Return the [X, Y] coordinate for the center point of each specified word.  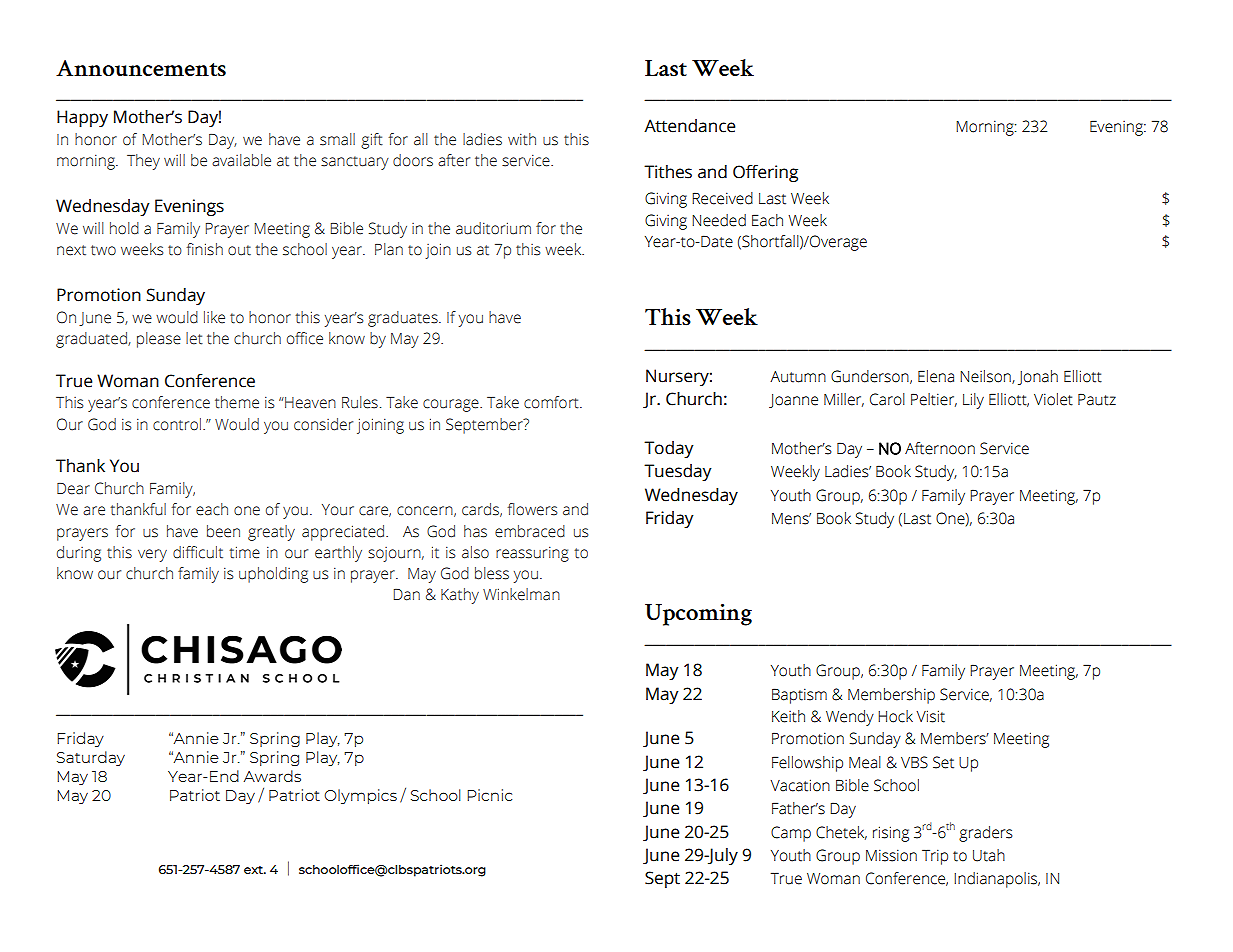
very [152, 555]
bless [492, 573]
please [159, 340]
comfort [552, 402]
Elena [936, 376]
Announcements [141, 68]
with [522, 139]
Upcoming [698, 615]
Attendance [689, 126]
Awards [272, 776]
